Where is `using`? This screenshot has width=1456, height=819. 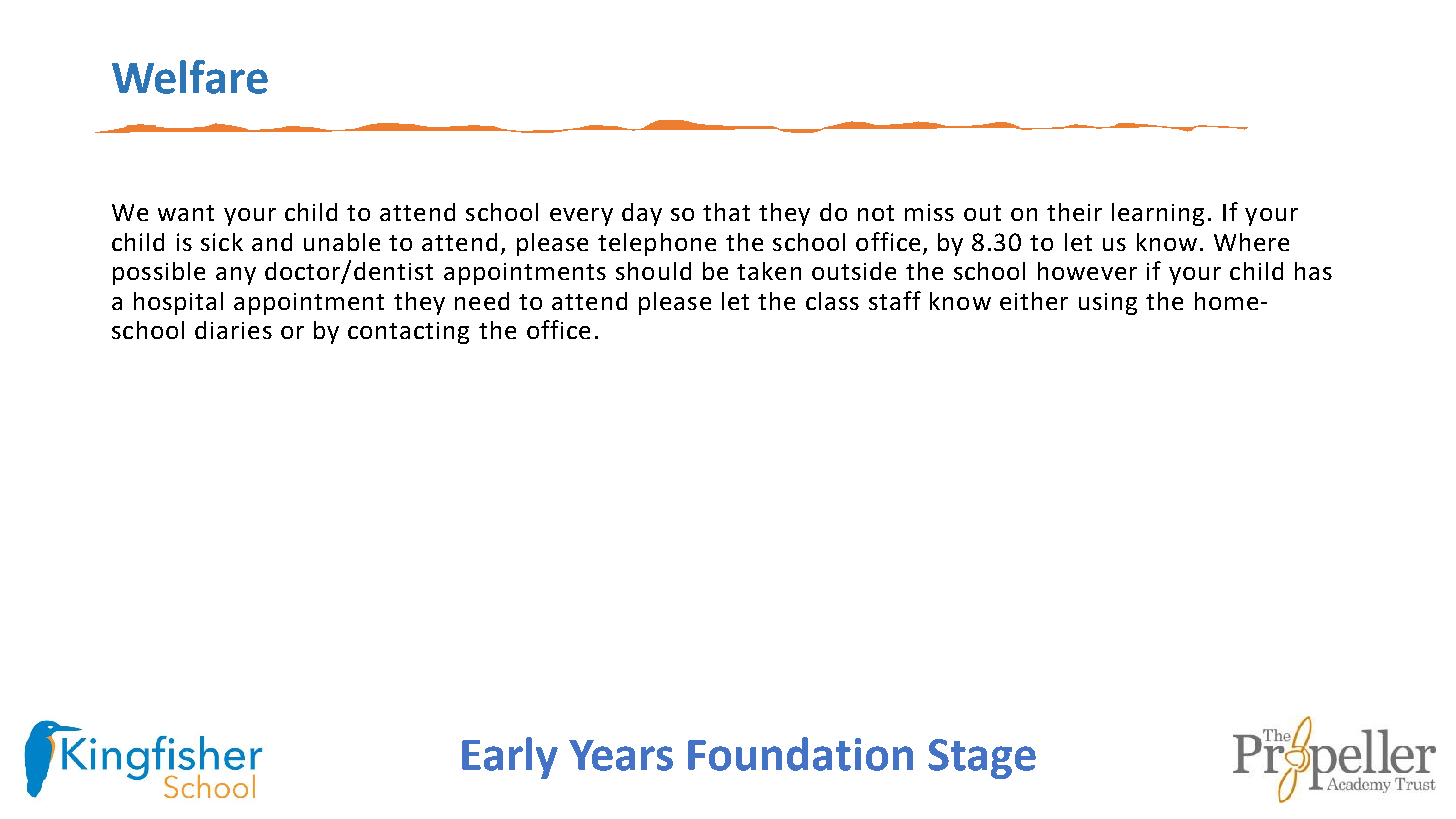
using is located at coordinates (1108, 304).
